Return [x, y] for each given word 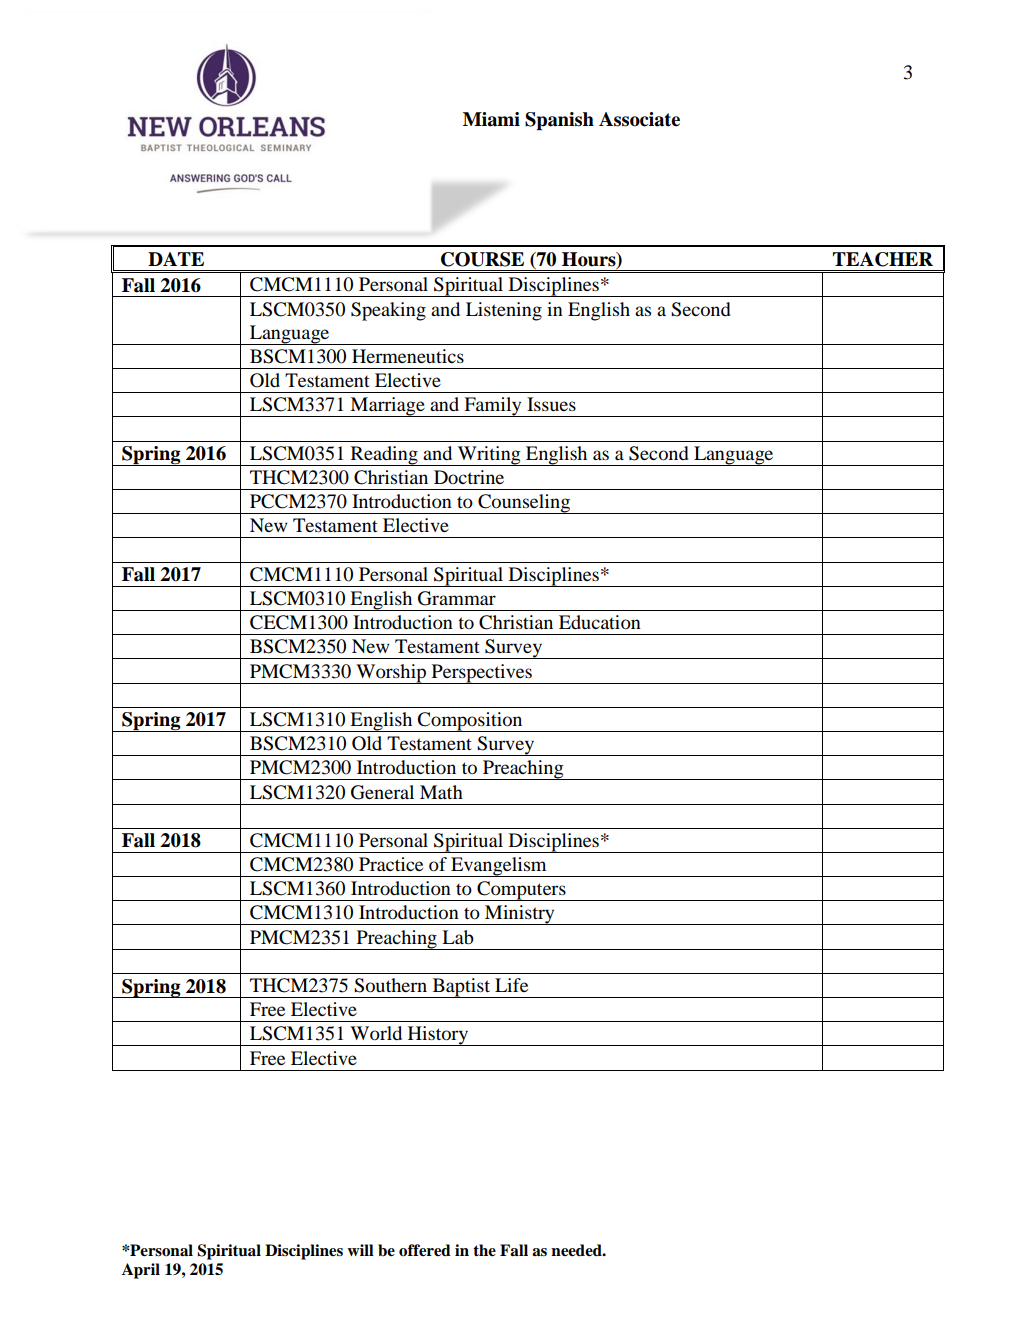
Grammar [457, 598]
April [141, 1271]
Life [511, 985]
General [382, 792]
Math [441, 792]
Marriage [387, 407]
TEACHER [883, 259]
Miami [491, 119]
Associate [639, 119]
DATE [176, 259]
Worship [391, 674]
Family [493, 407]
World [376, 1033]
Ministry [520, 915]
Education [600, 622]
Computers [521, 891]
